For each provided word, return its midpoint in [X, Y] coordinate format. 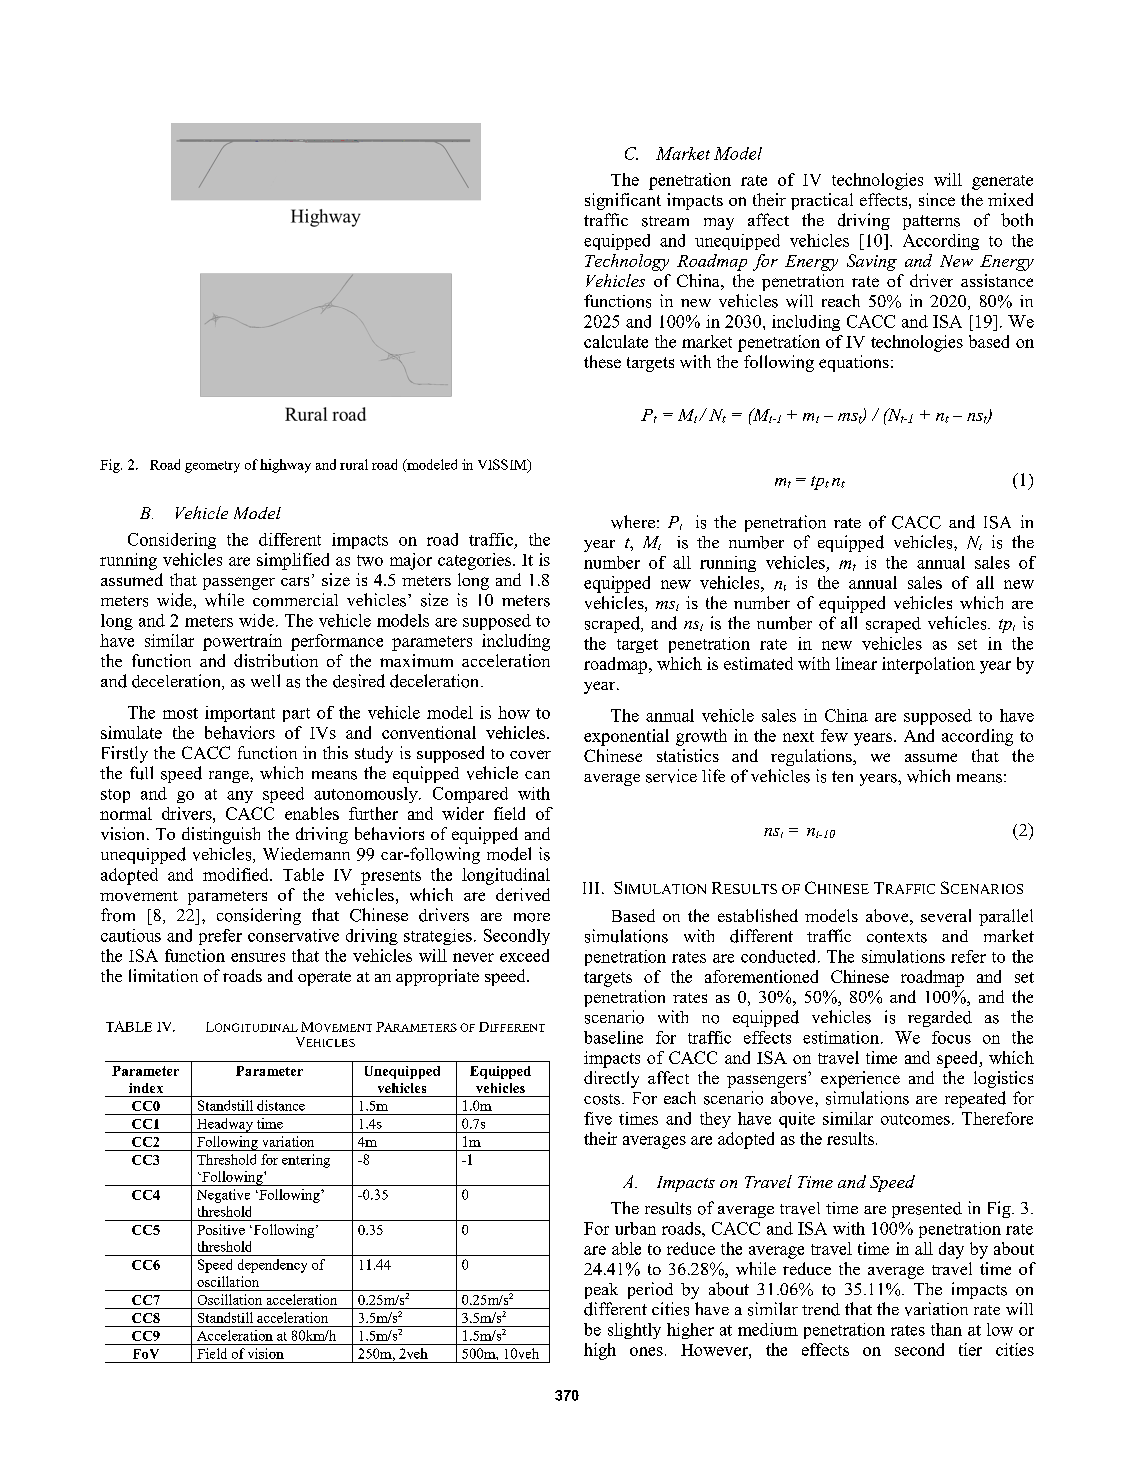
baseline [613, 1037]
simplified [293, 561]
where [633, 522]
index [146, 1088]
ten [842, 776]
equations [854, 363]
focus [951, 1037]
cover [530, 754]
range [230, 777]
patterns [931, 222]
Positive [221, 1229]
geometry [212, 467]
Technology [627, 262]
